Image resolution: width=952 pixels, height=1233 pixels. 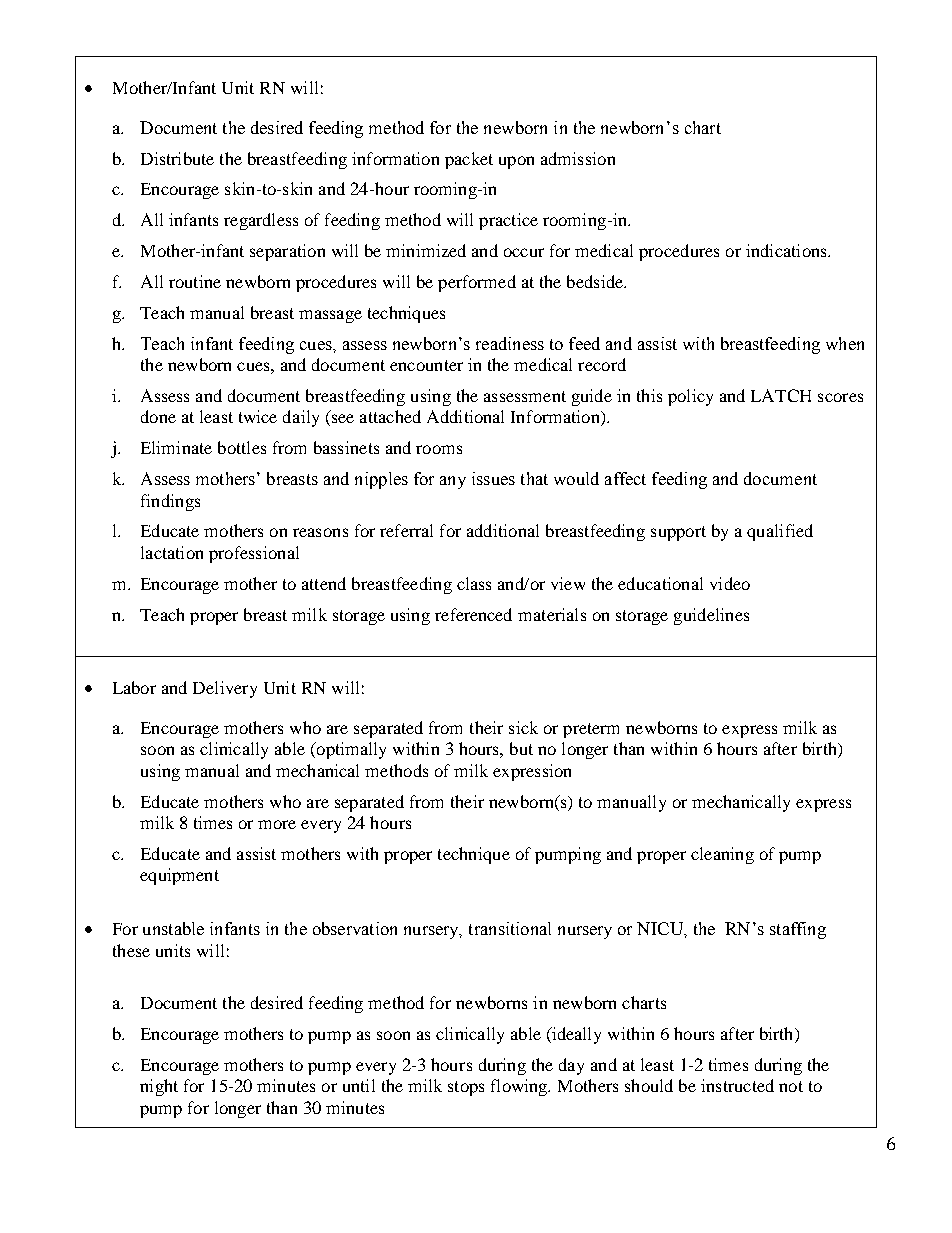 I want to click on rooms, so click(x=439, y=449).
